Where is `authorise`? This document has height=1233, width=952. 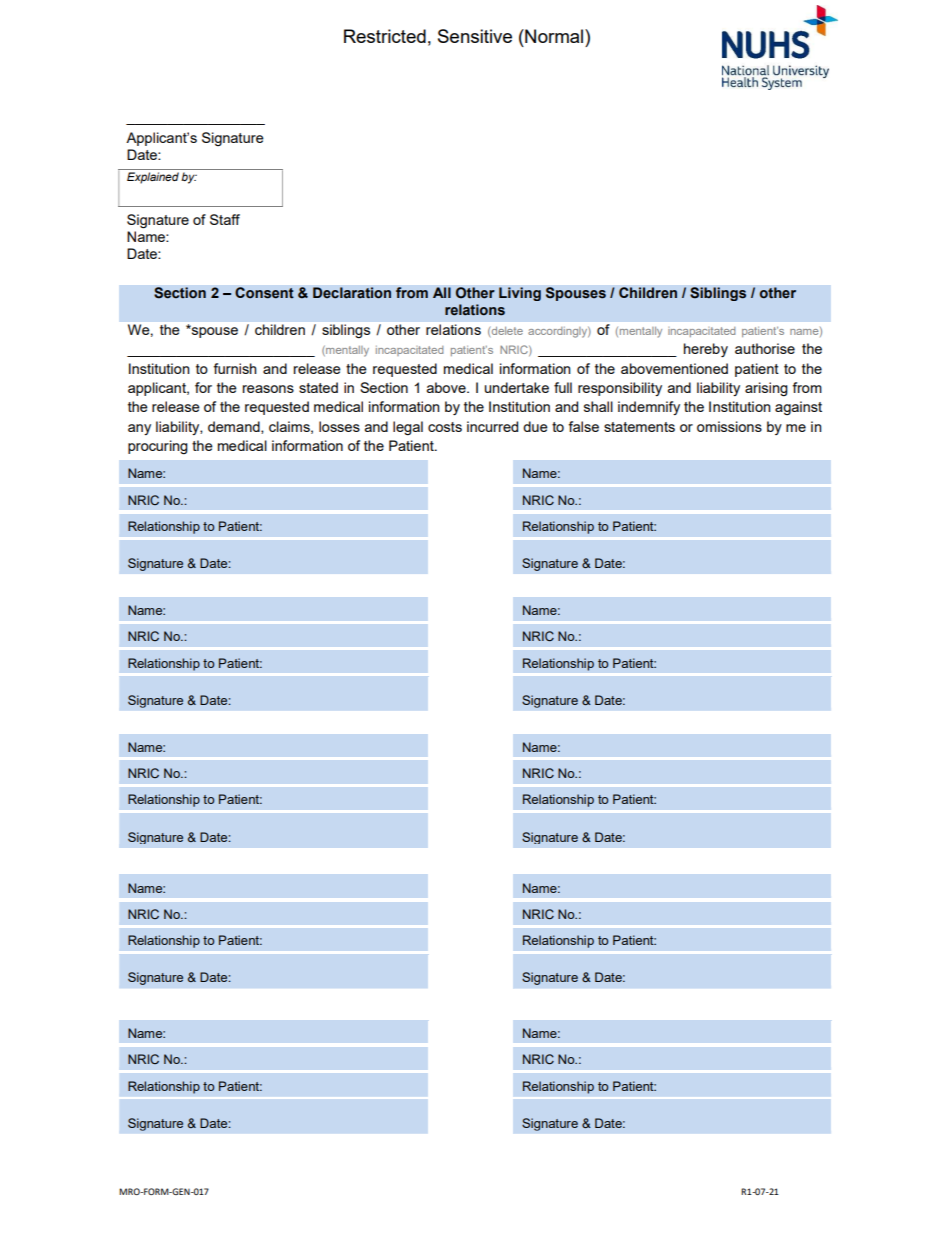 authorise is located at coordinates (765, 348).
